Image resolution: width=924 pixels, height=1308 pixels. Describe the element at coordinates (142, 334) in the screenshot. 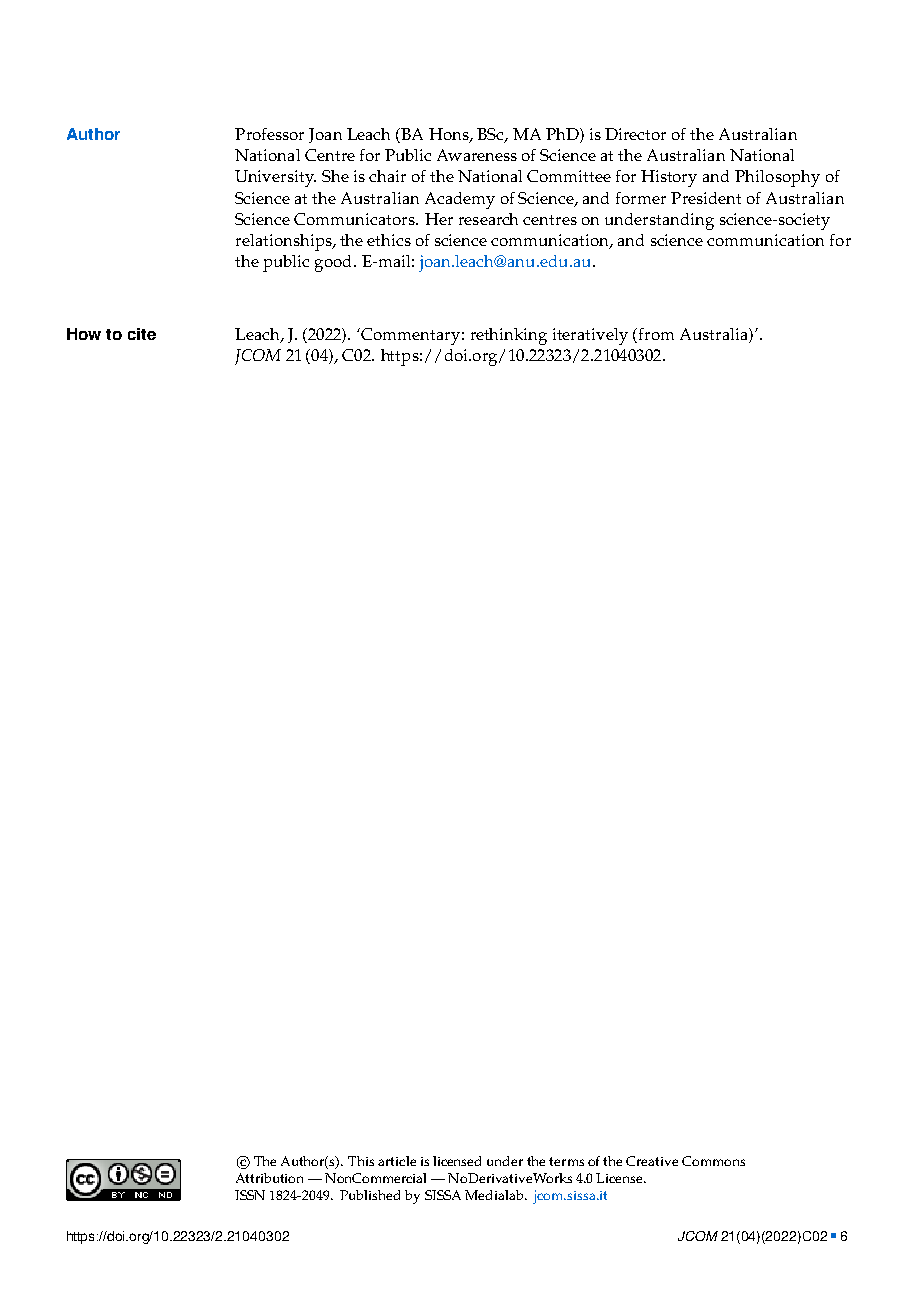

I see `cite` at that location.
